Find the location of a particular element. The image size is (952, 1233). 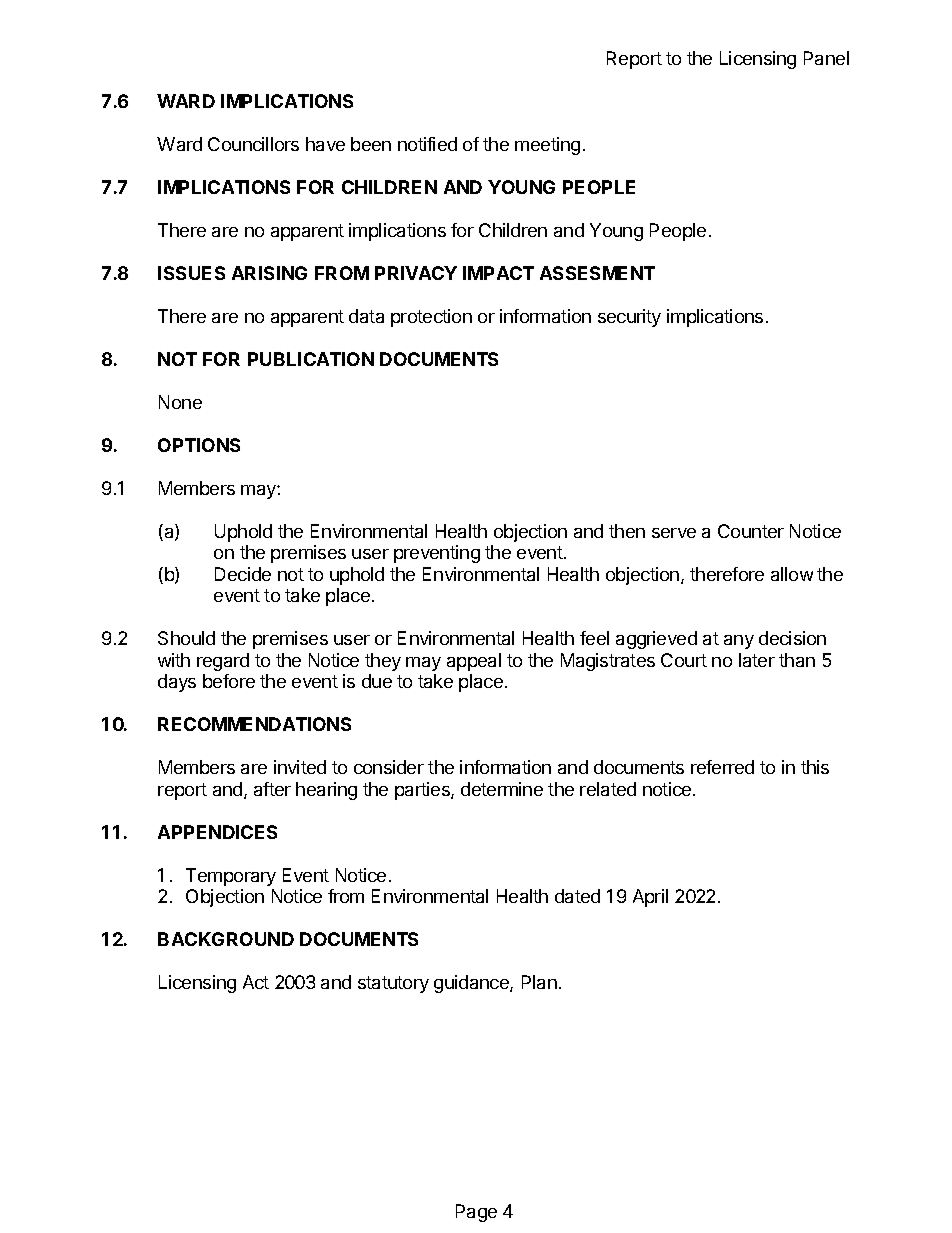

Councillors is located at coordinates (253, 144).
